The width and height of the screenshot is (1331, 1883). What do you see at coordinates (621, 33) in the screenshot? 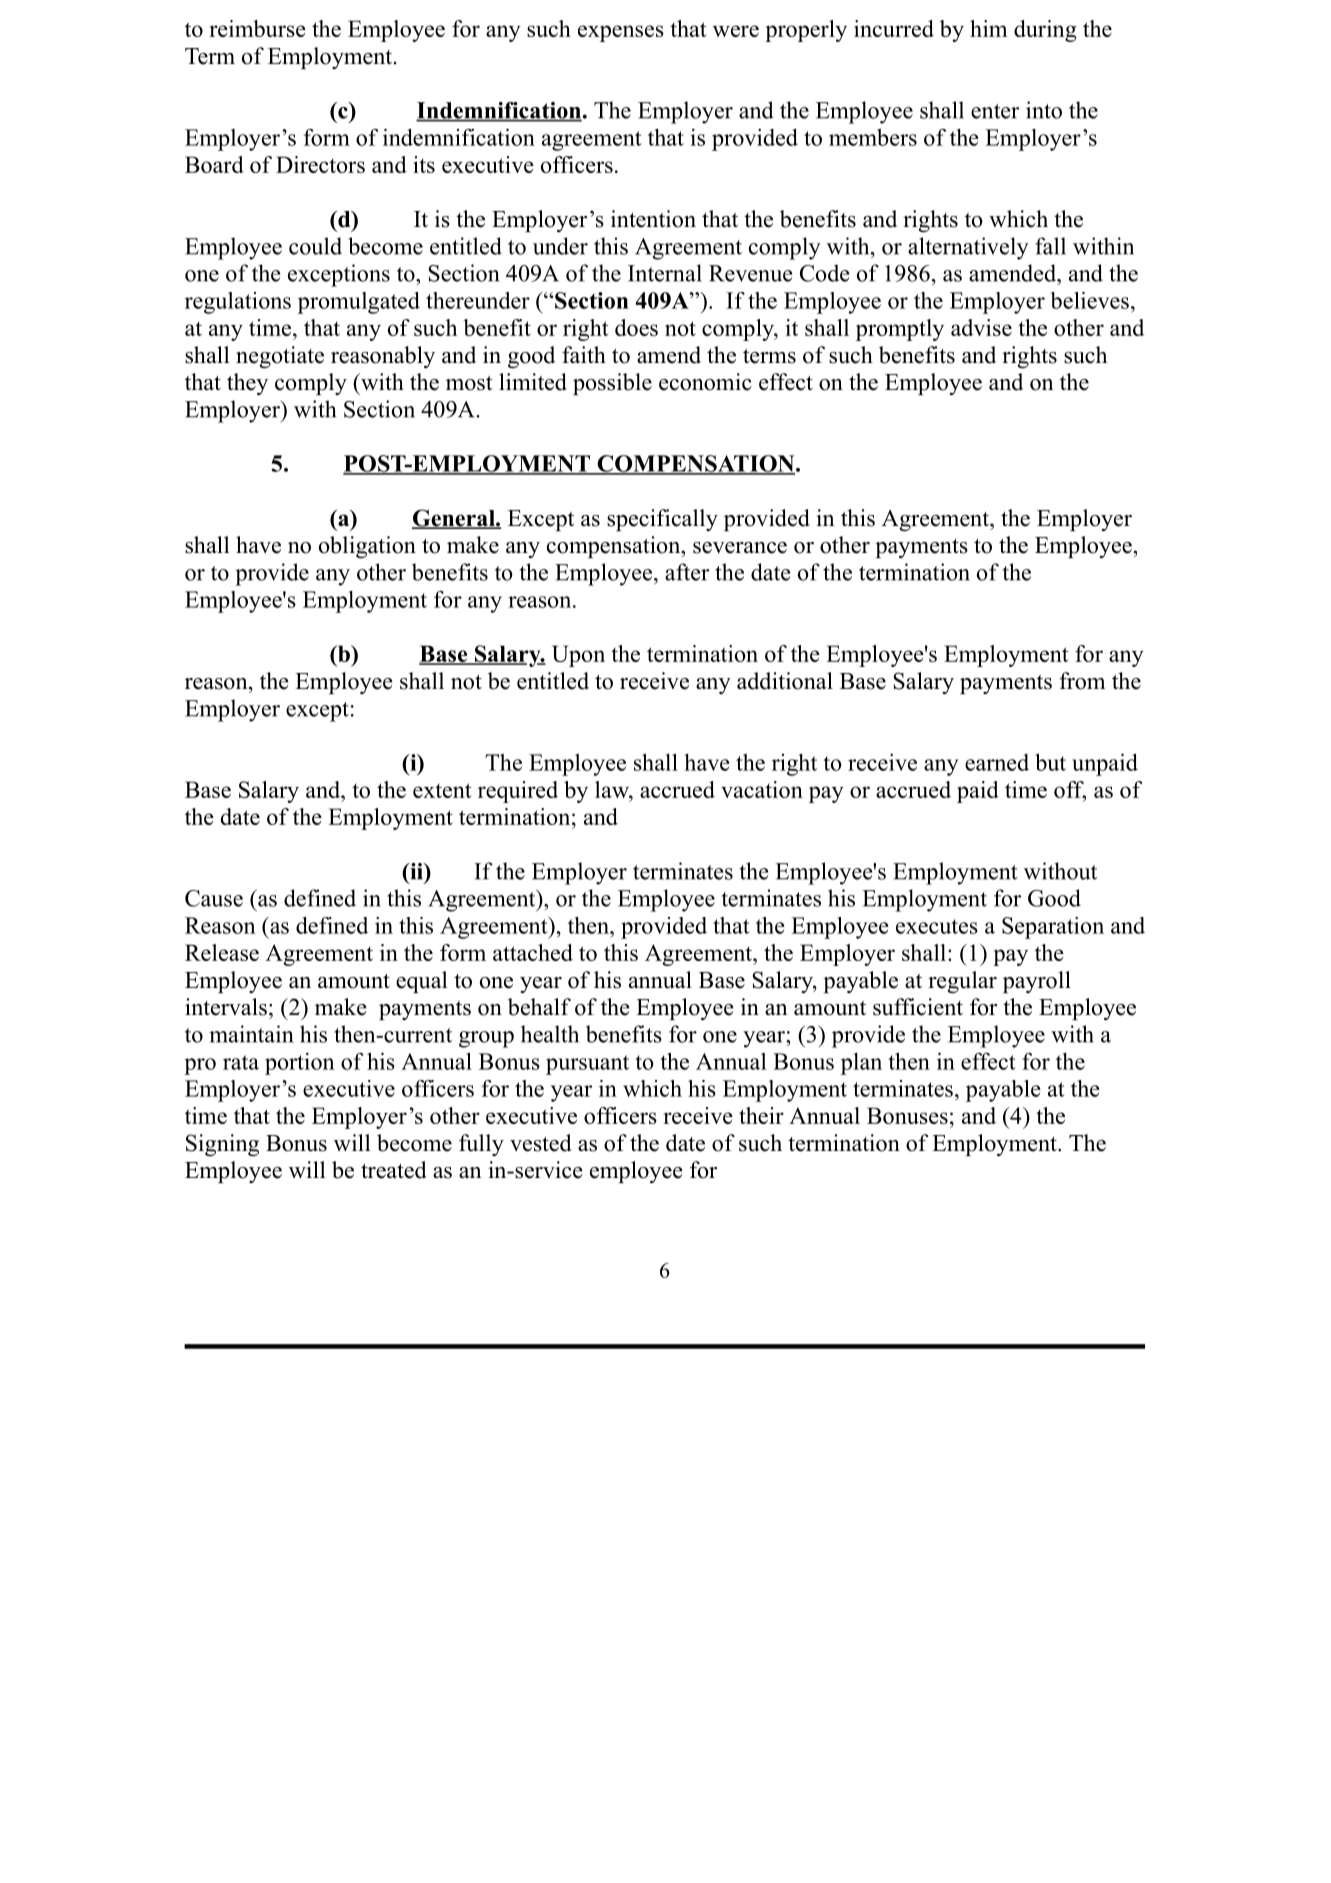
I see `expenses` at bounding box center [621, 33].
